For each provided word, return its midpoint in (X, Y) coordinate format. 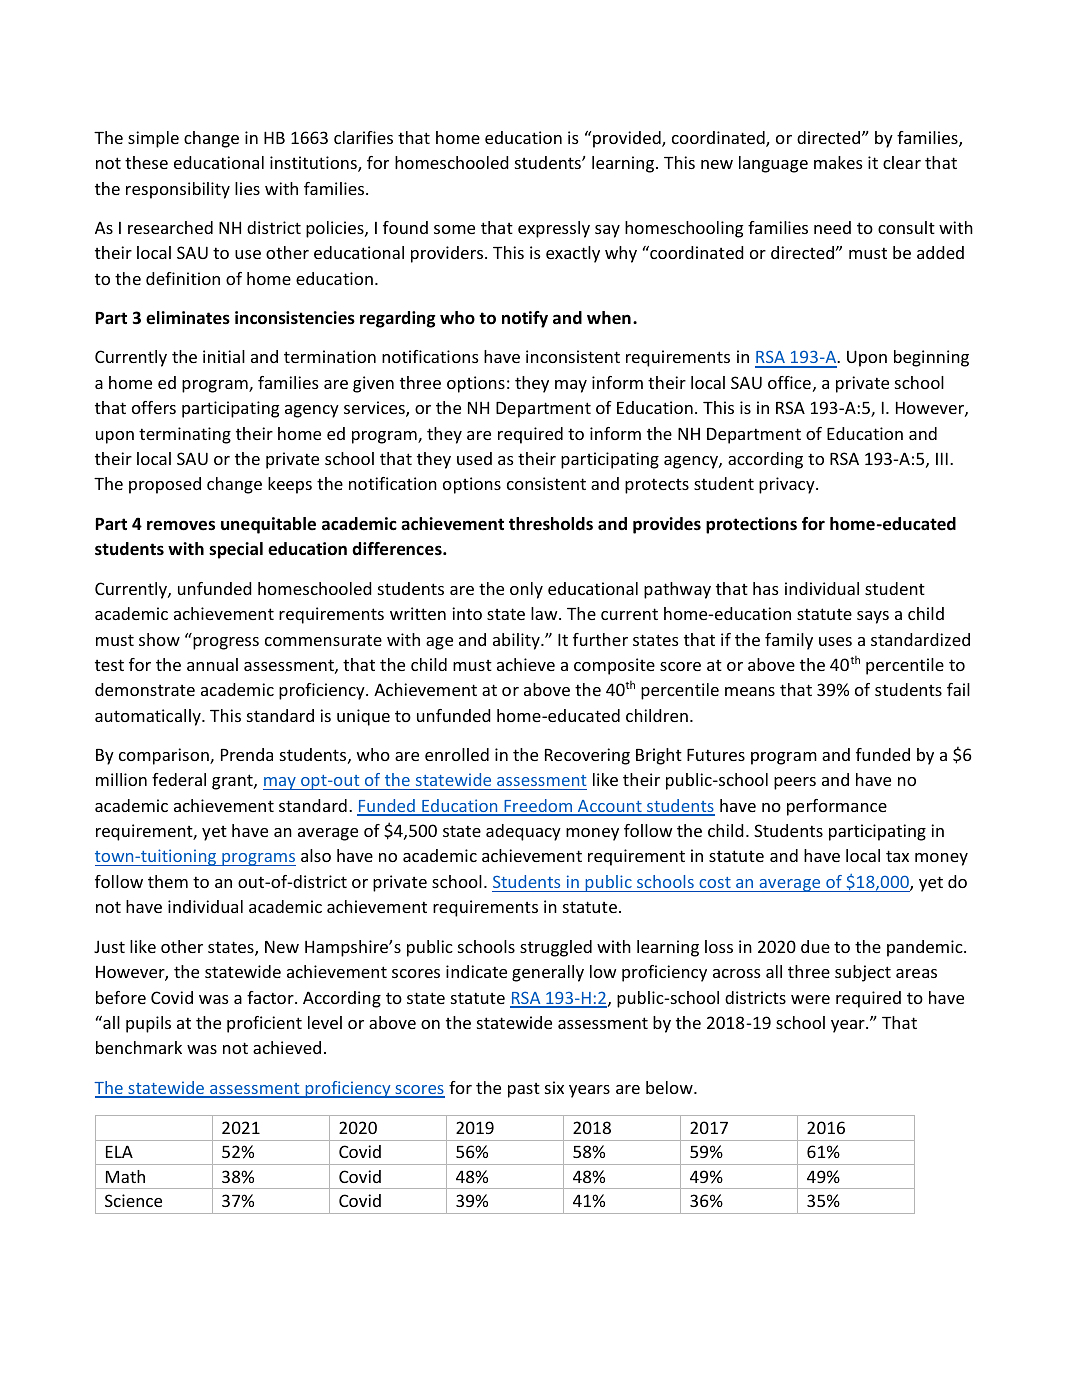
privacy (788, 485)
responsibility (178, 190)
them (168, 881)
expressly (554, 229)
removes (181, 525)
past (524, 1090)
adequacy (523, 832)
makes (838, 162)
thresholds (551, 524)
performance (837, 807)
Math (125, 1176)
